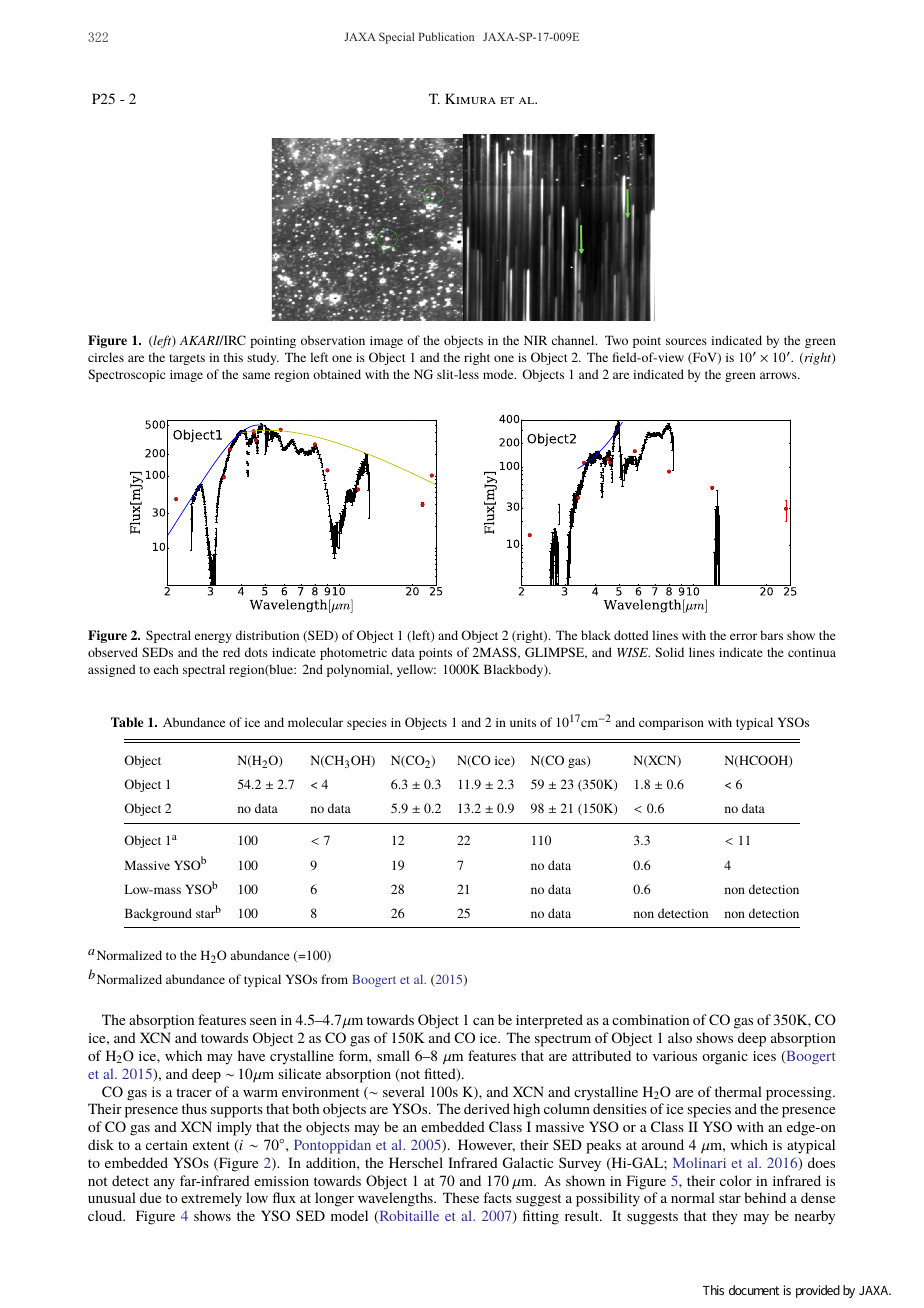  What do you see at coordinates (743, 636) in the screenshot?
I see `error` at bounding box center [743, 636].
